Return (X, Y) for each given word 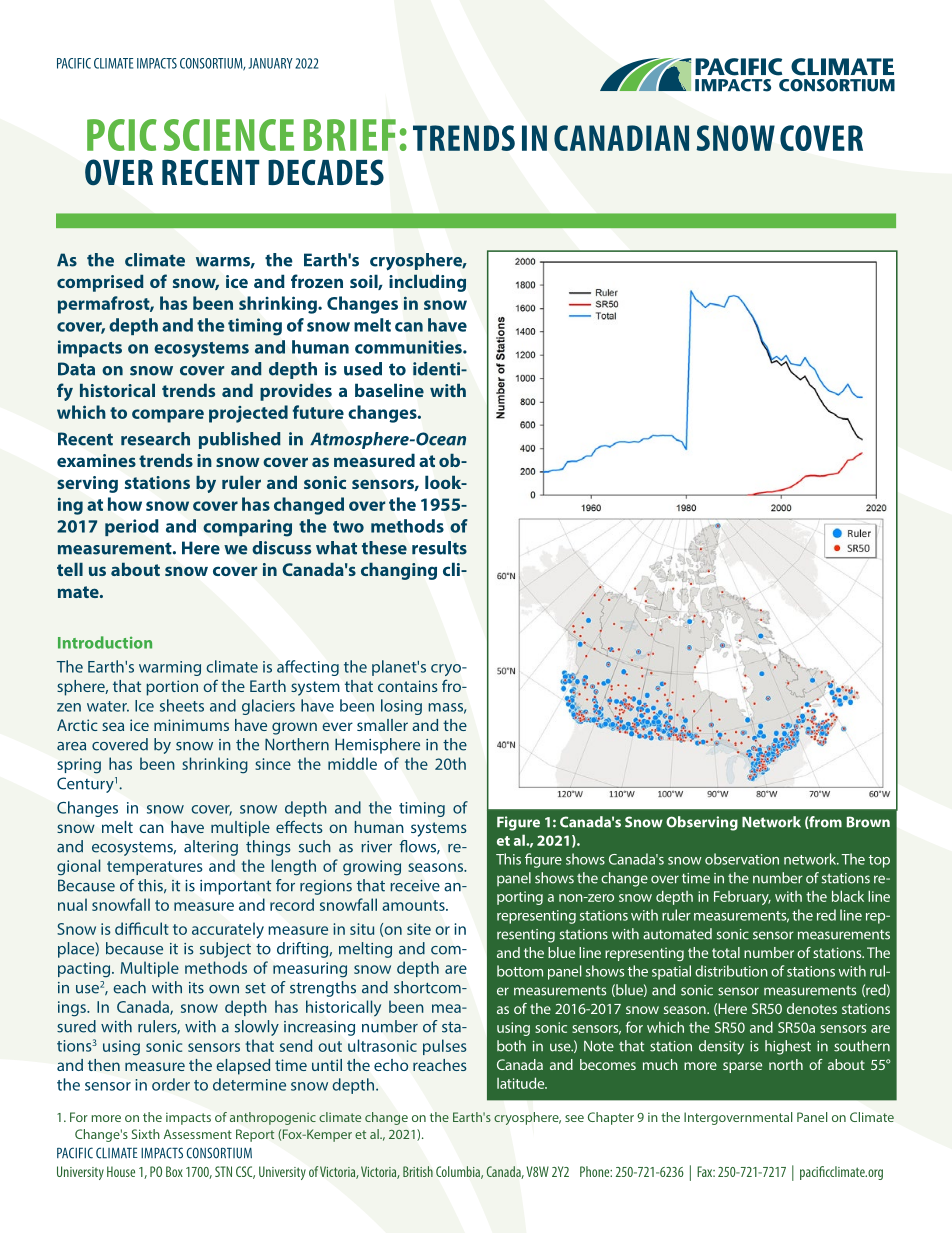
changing (399, 571)
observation (742, 859)
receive (415, 886)
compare (168, 416)
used (363, 369)
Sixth (146, 1134)
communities (409, 347)
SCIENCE (229, 135)
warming (170, 668)
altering (211, 848)
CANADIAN (621, 138)
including (427, 283)
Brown (868, 822)
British (418, 1171)
